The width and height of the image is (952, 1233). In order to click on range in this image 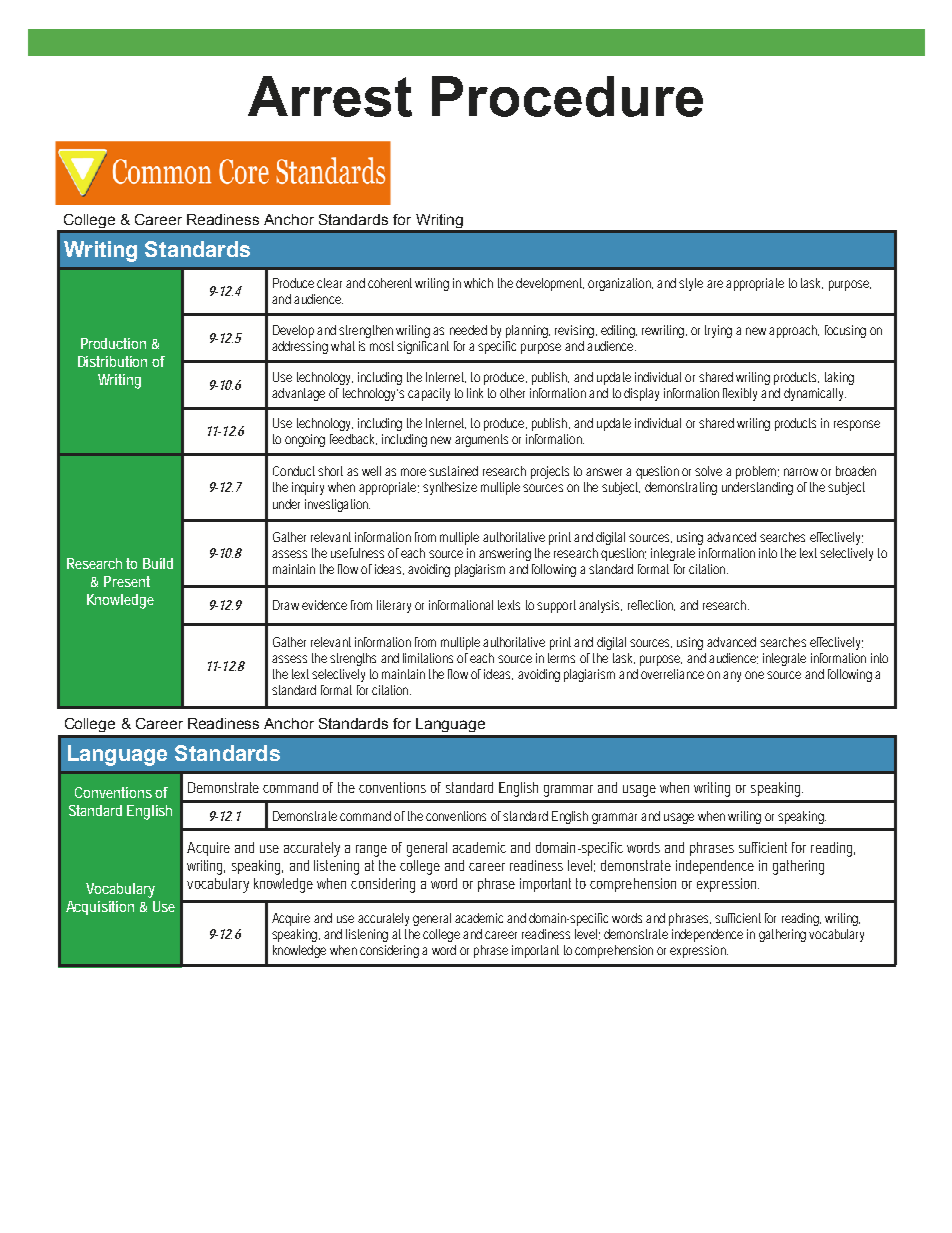, I will do `click(371, 851)`.
